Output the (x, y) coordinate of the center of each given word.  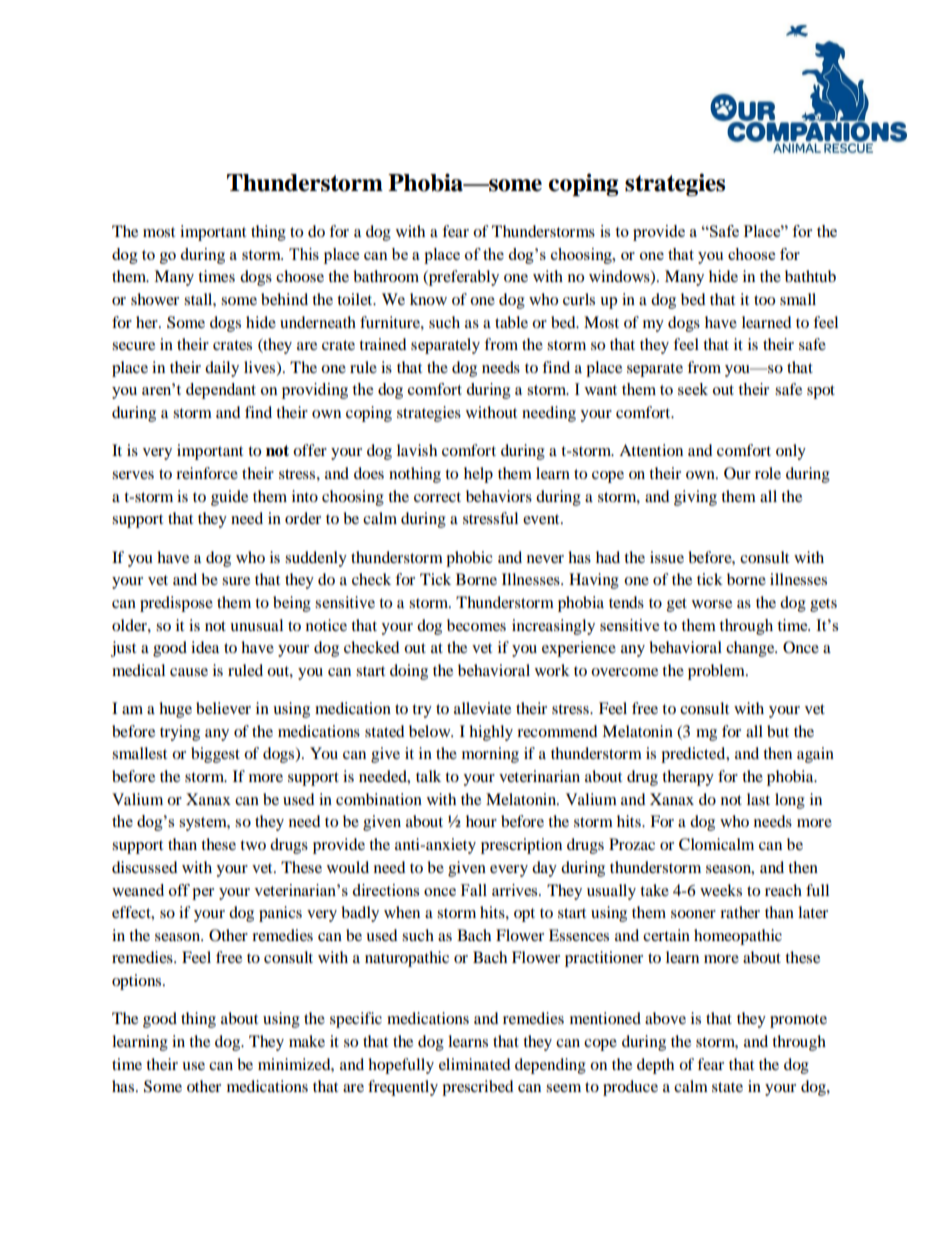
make (307, 1041)
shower (155, 299)
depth (655, 1066)
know (428, 299)
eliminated (475, 1064)
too (764, 300)
